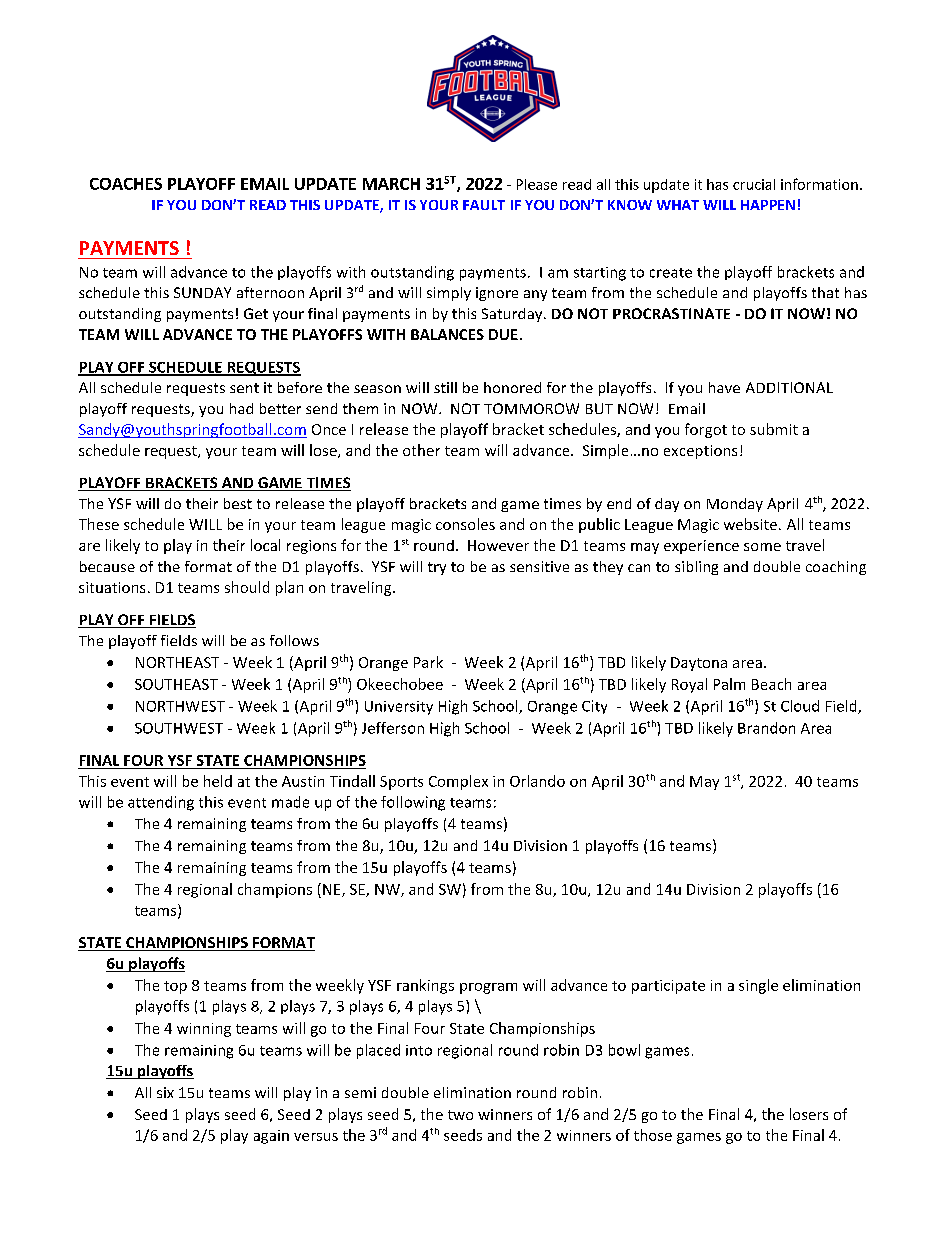  I want to click on HAPPEN, so click(768, 205).
